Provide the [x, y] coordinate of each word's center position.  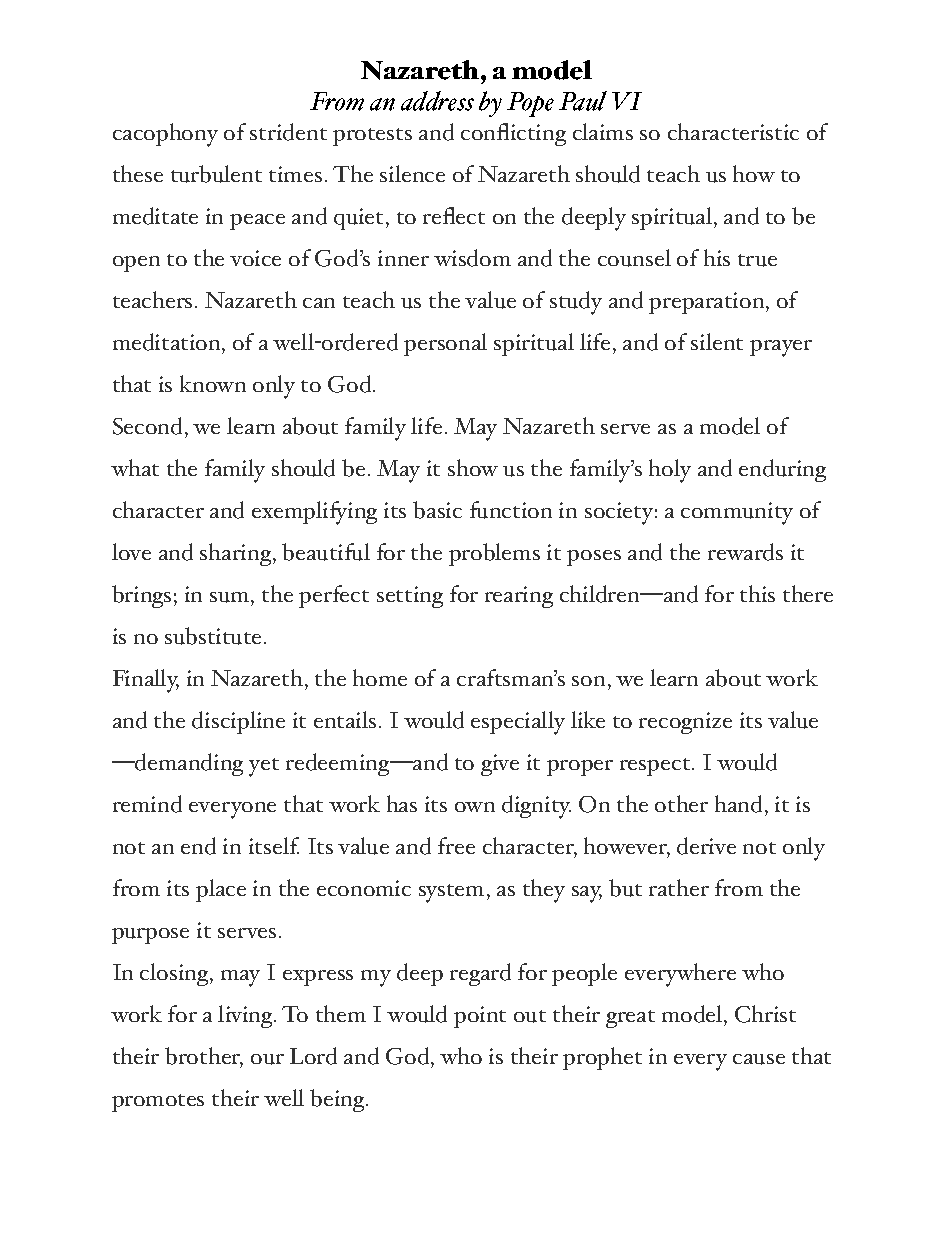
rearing [519, 597]
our [267, 1059]
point [480, 1017]
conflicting [513, 134]
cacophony [165, 135]
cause [759, 1059]
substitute [213, 636]
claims [603, 131]
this [757, 593]
